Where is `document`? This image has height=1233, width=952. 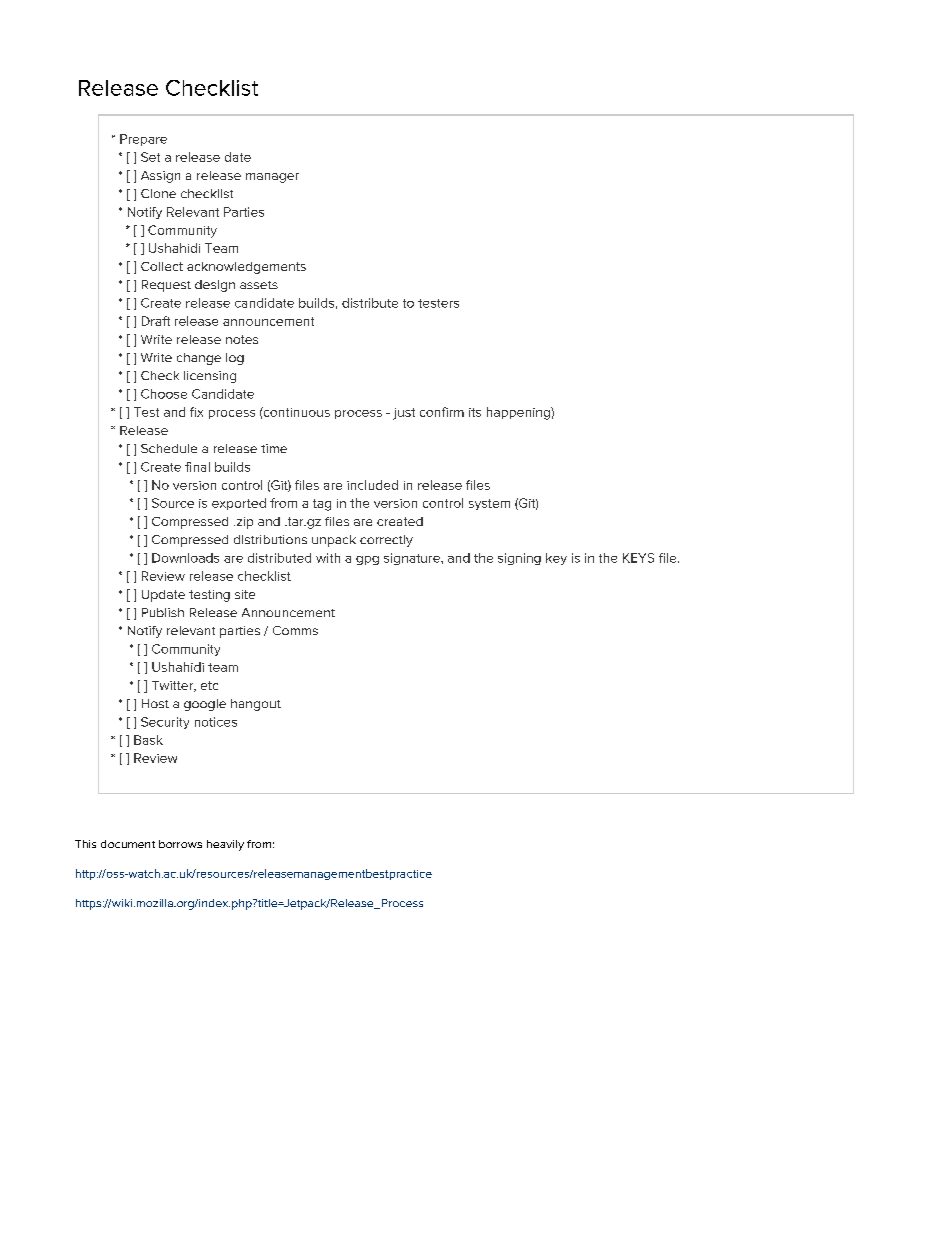 document is located at coordinates (128, 844).
